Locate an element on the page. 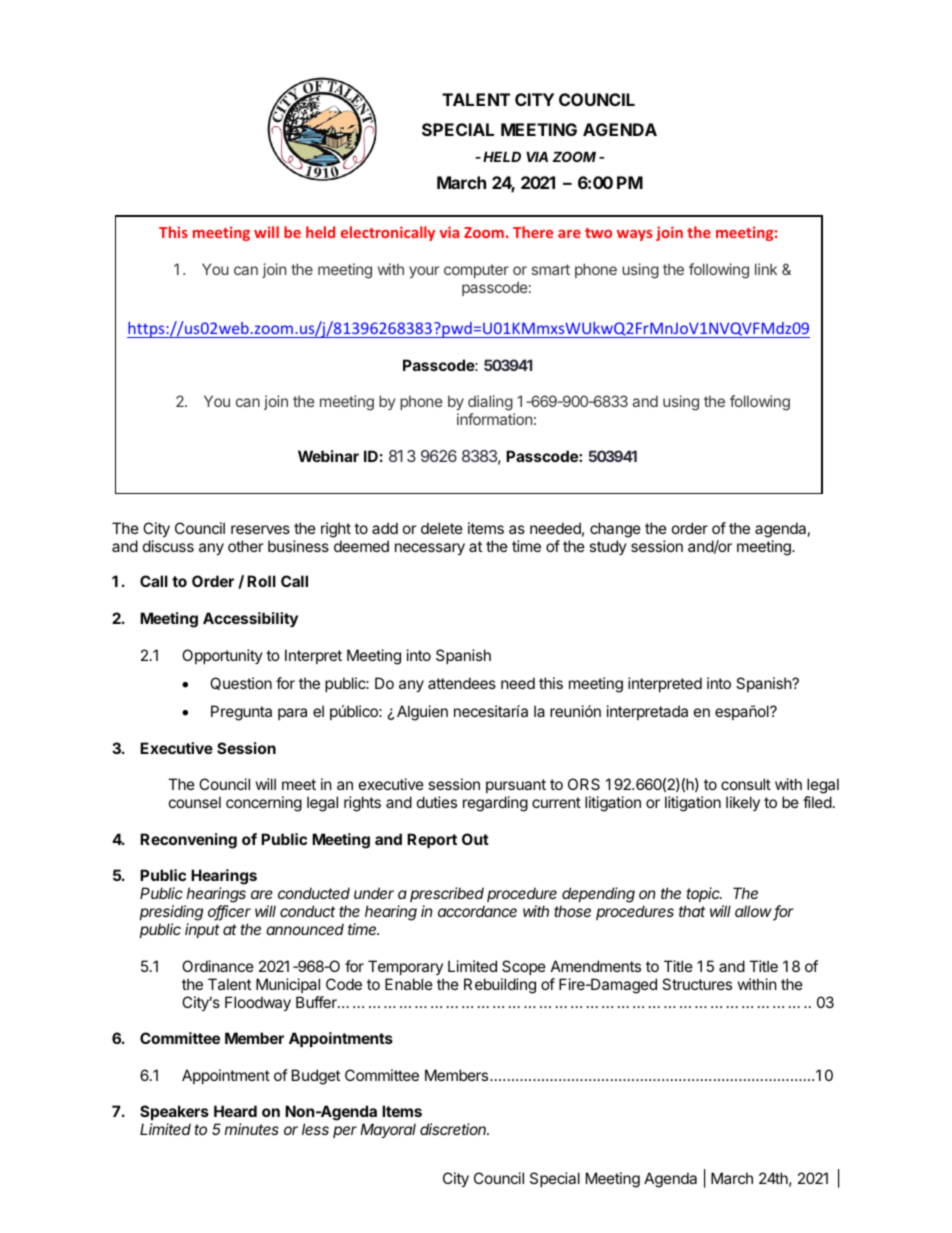  other is located at coordinates (246, 546).
